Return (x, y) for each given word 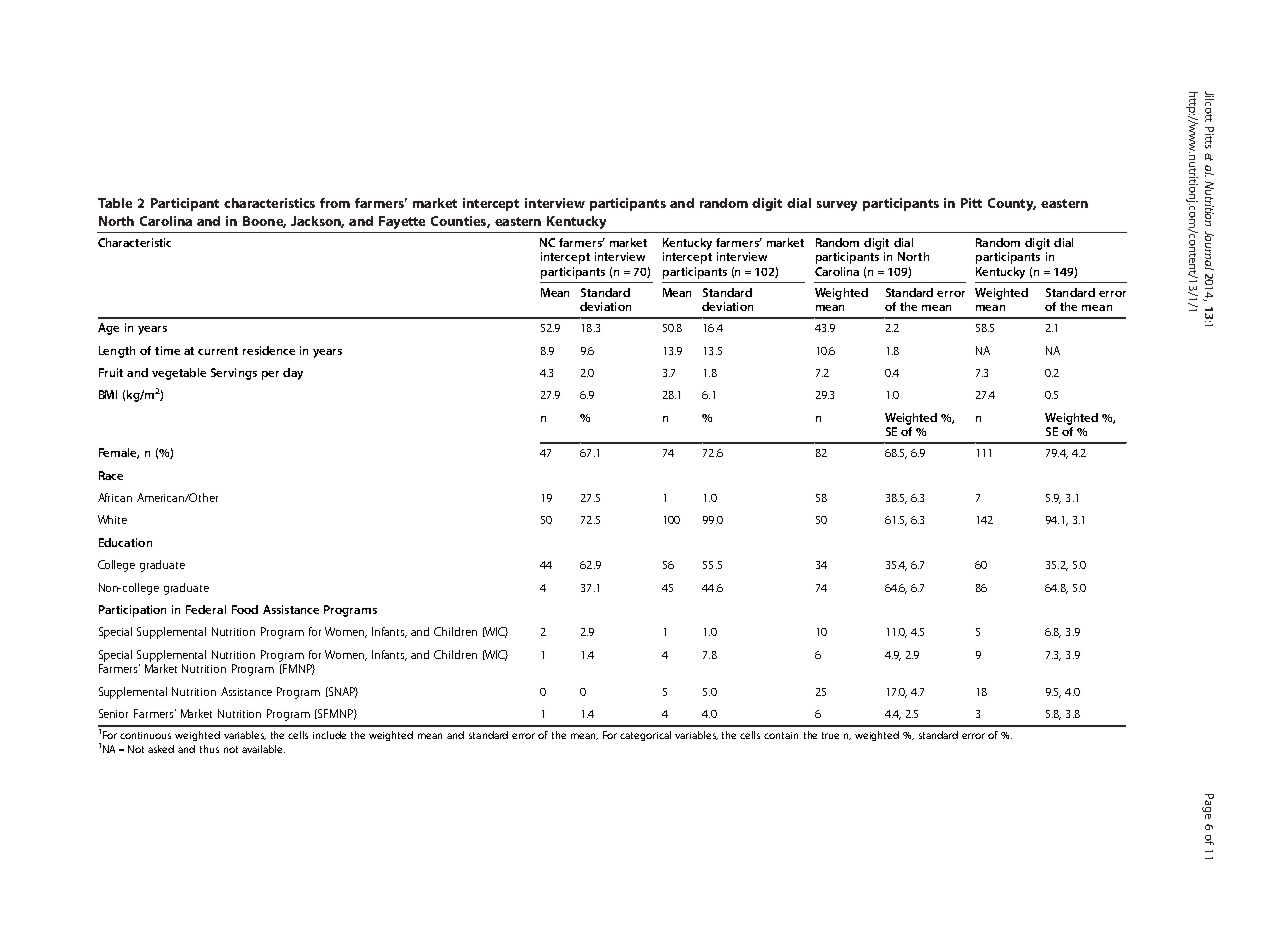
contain (781, 735)
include (329, 735)
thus (209, 749)
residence (269, 350)
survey (837, 206)
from (335, 203)
